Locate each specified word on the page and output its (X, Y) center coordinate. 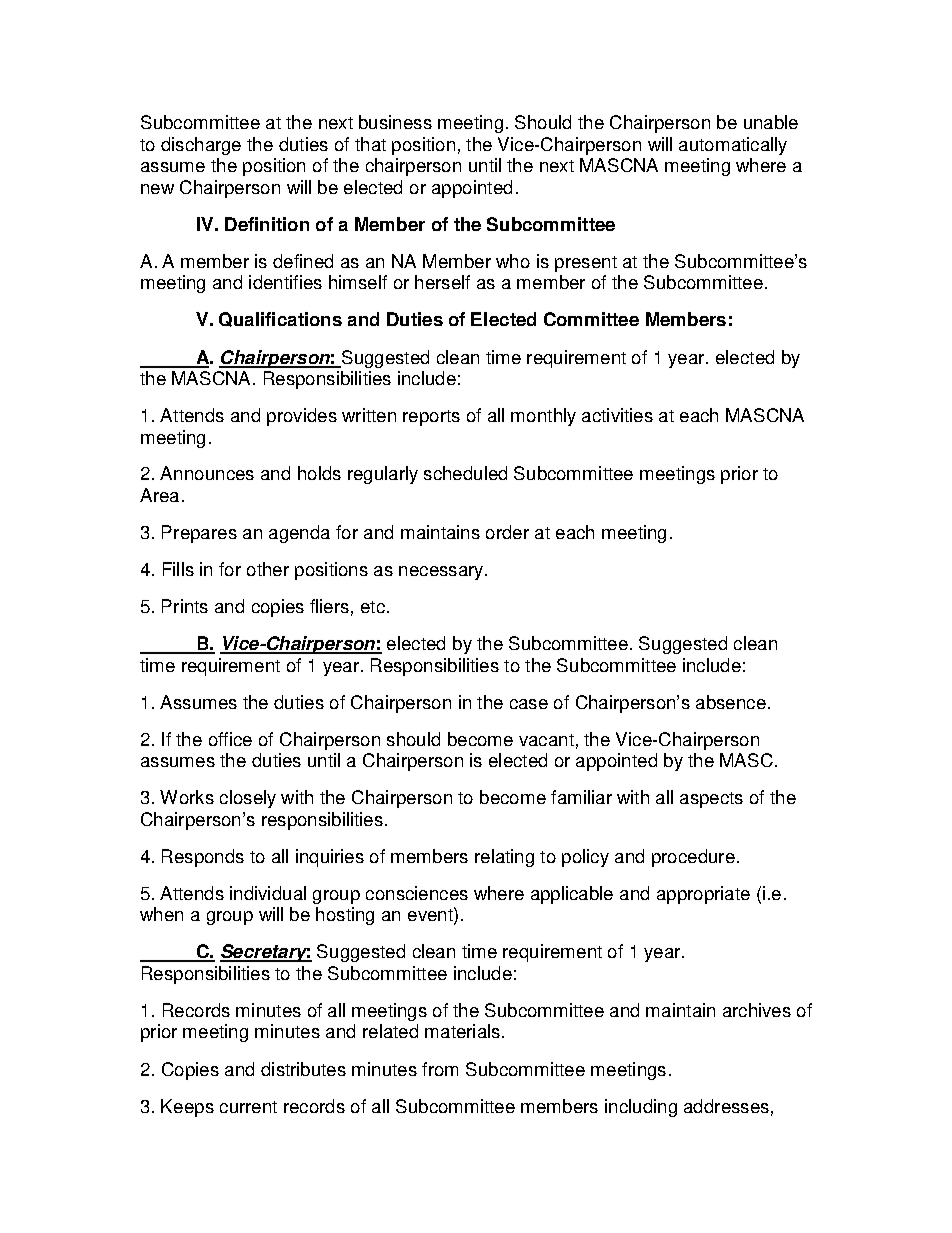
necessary (442, 573)
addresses (726, 1106)
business (395, 122)
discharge (201, 146)
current (248, 1107)
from (440, 1069)
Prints (185, 606)
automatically (733, 146)
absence (731, 702)
